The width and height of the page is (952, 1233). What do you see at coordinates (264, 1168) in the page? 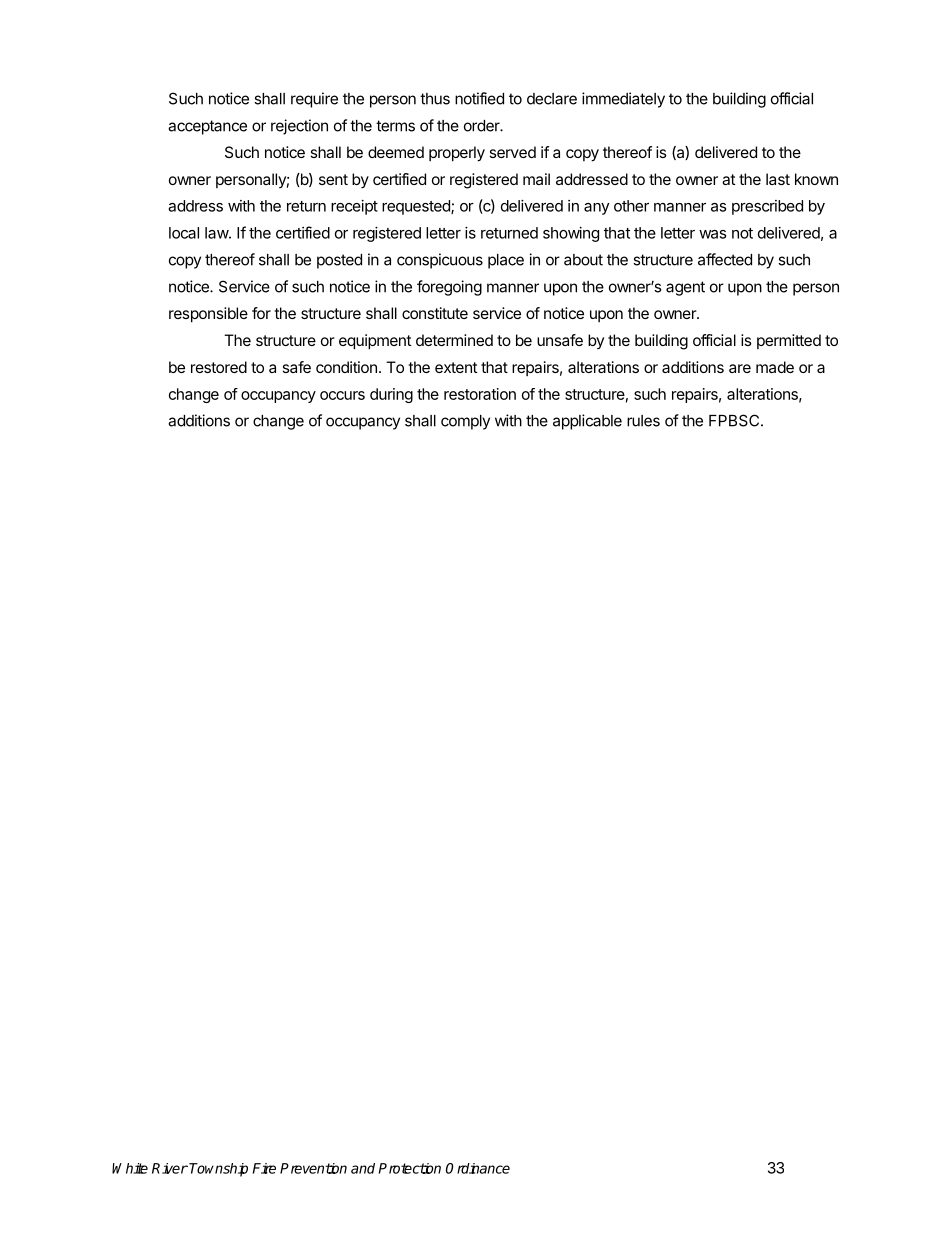
I see `Fire` at bounding box center [264, 1168].
